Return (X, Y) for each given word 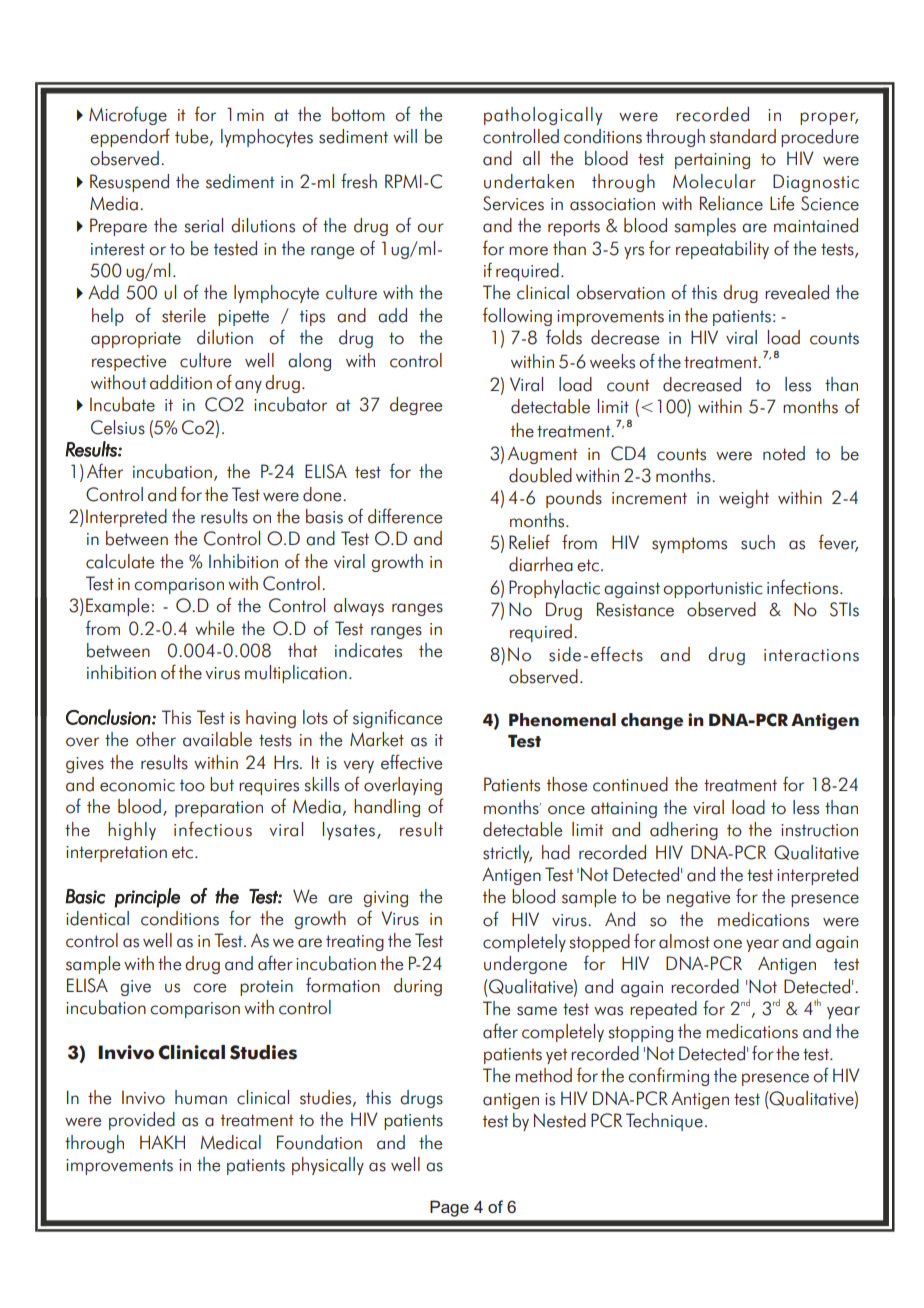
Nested (560, 1120)
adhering (684, 831)
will (405, 136)
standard (743, 136)
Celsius (118, 427)
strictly (507, 854)
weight (744, 499)
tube (193, 137)
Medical (230, 1142)
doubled (540, 475)
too (192, 785)
